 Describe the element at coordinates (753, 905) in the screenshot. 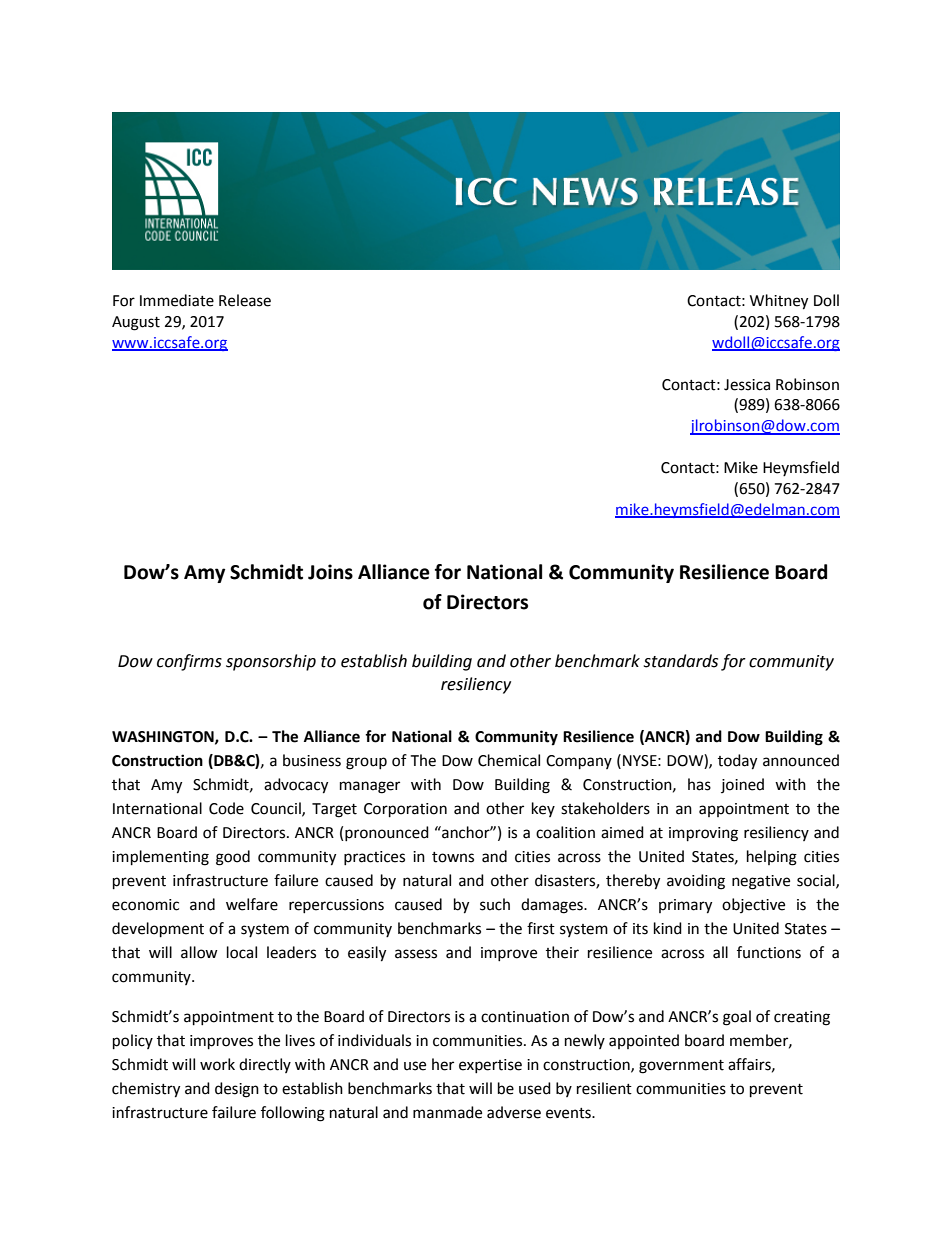

I see `objective` at that location.
